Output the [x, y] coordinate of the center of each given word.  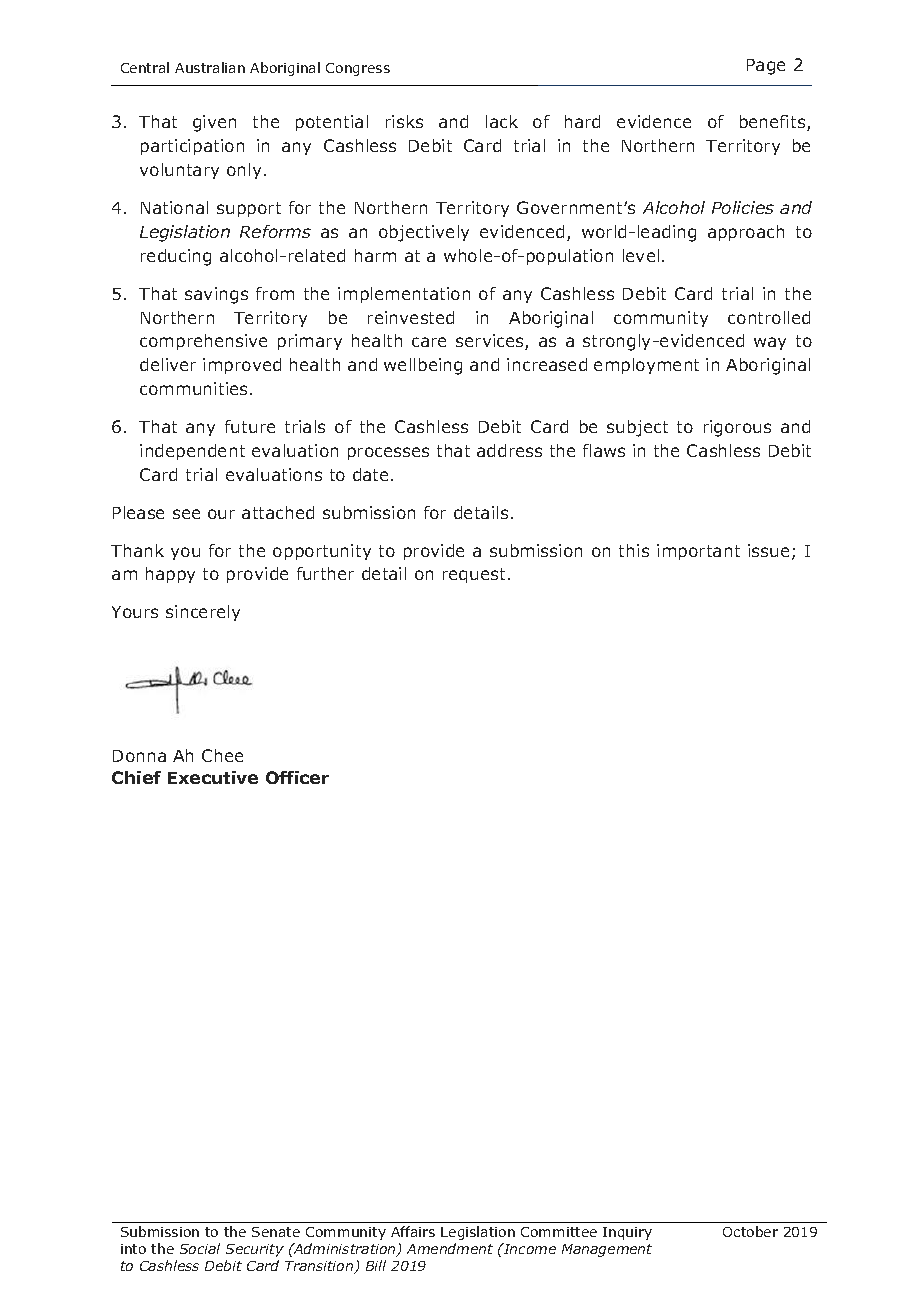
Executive [213, 777]
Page [766, 67]
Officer [297, 777]
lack [502, 121]
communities [193, 388]
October [750, 1231]
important [698, 552]
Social [200, 1248]
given [214, 123]
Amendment [450, 1248]
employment [646, 366]
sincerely [203, 613]
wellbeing [423, 366]
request [474, 575]
